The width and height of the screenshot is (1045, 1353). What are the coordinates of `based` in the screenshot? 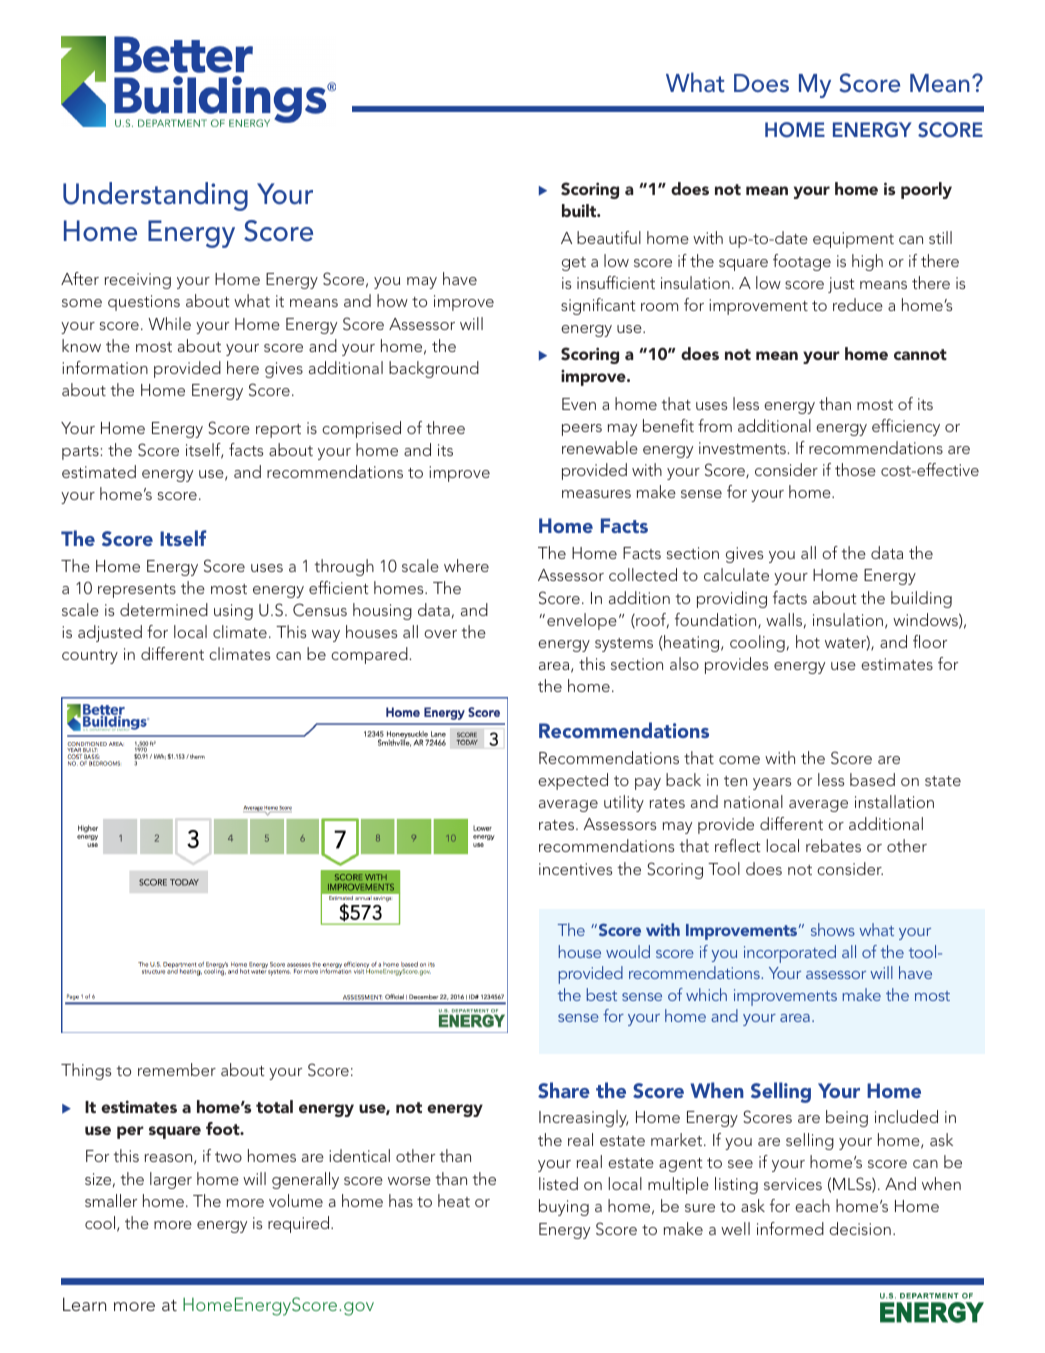 It's located at (872, 779).
